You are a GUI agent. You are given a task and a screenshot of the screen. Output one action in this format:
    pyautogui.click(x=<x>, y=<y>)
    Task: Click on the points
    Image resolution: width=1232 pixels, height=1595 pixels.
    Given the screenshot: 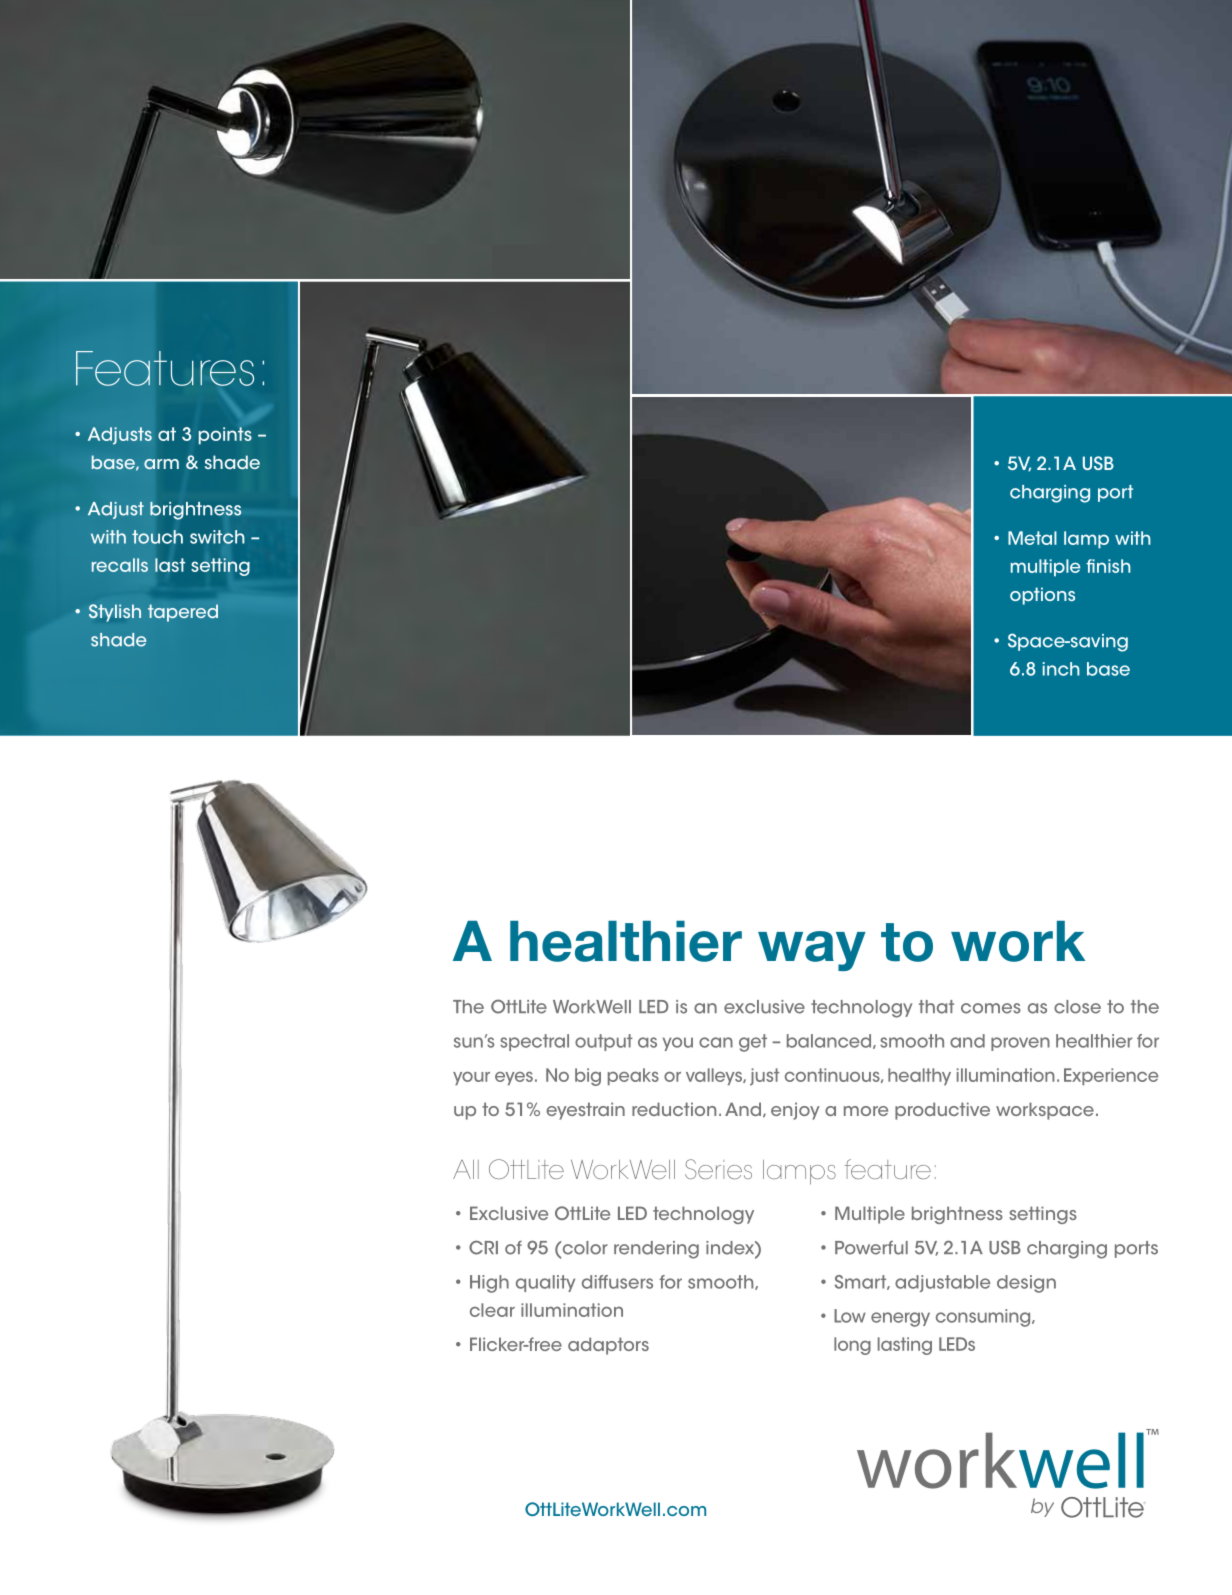 What is the action you would take?
    pyautogui.click(x=225, y=436)
